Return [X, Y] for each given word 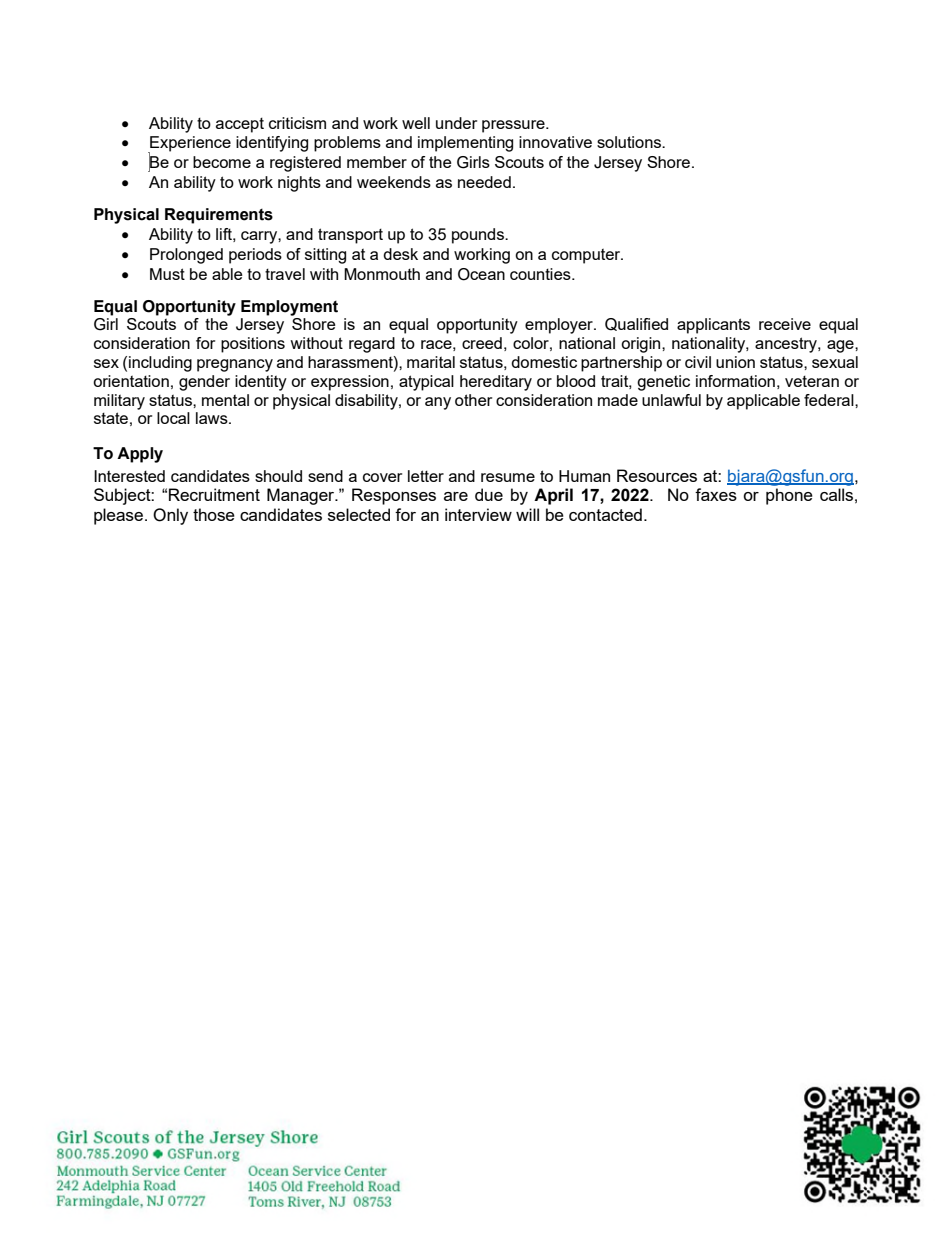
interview [478, 514]
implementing [465, 144]
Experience [189, 145]
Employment [289, 308]
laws [213, 418]
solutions [630, 142]
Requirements [219, 216]
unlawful [671, 400]
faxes [716, 494]
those [214, 514]
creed [482, 343]
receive [785, 324]
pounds [479, 236]
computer [587, 256]
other [473, 400]
